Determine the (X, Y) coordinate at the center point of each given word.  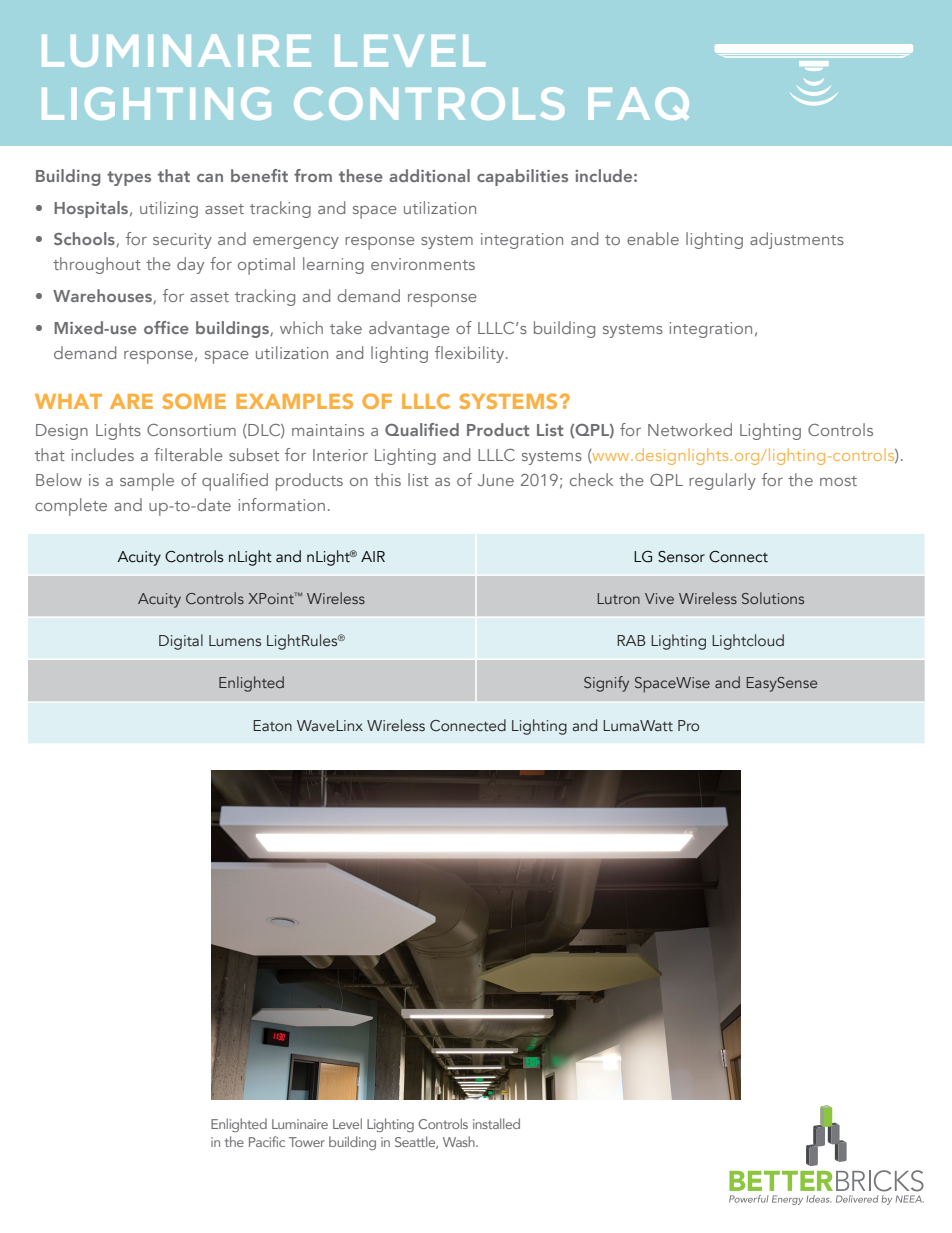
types (129, 178)
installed (496, 1123)
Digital (181, 642)
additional (429, 175)
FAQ (639, 103)
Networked (690, 429)
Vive (659, 598)
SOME (194, 401)
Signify (606, 684)
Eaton (272, 726)
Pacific (267, 1141)
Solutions (773, 598)
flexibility (471, 354)
